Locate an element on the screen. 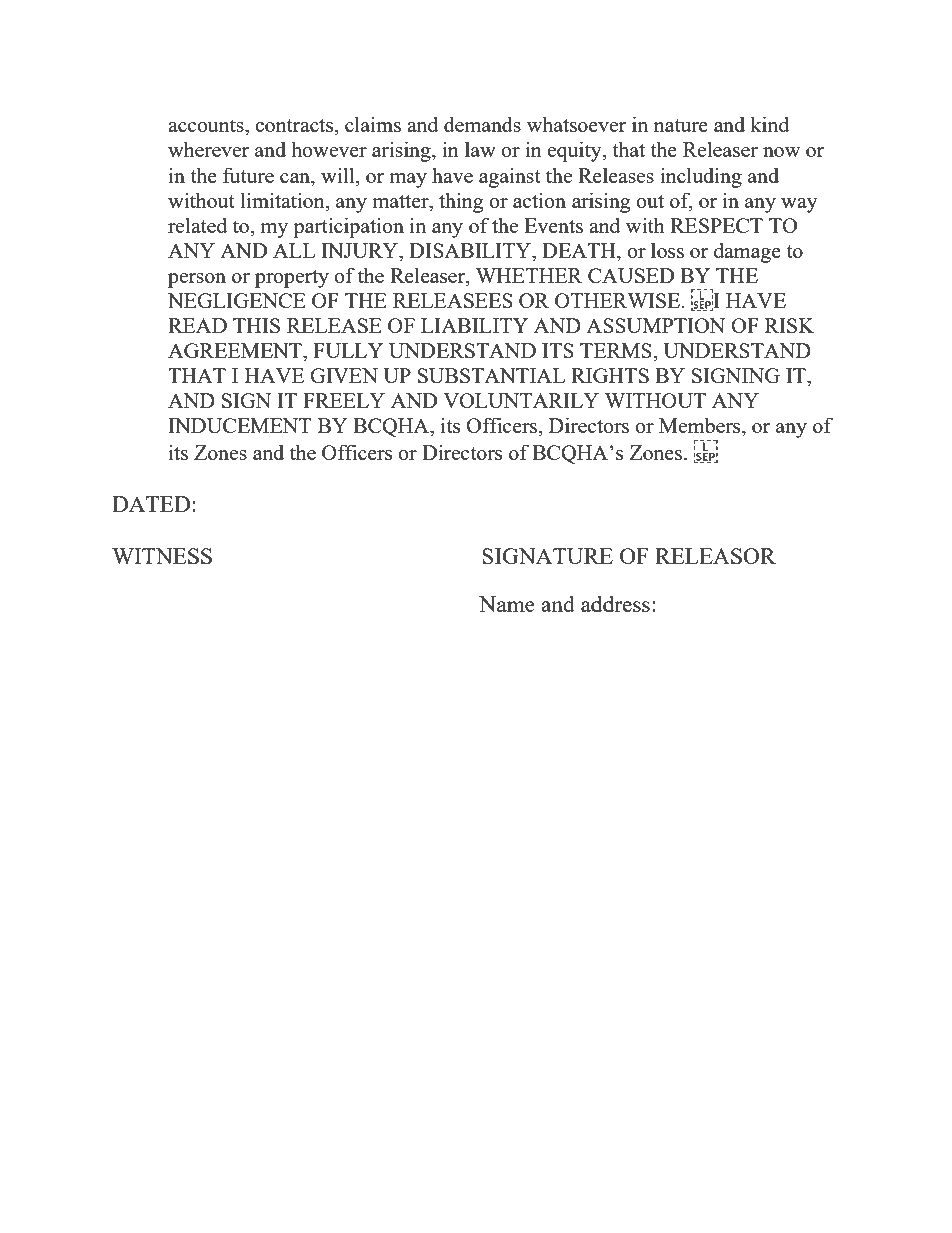 The height and width of the screenshot is (1233, 952). address is located at coordinates (615, 603).
